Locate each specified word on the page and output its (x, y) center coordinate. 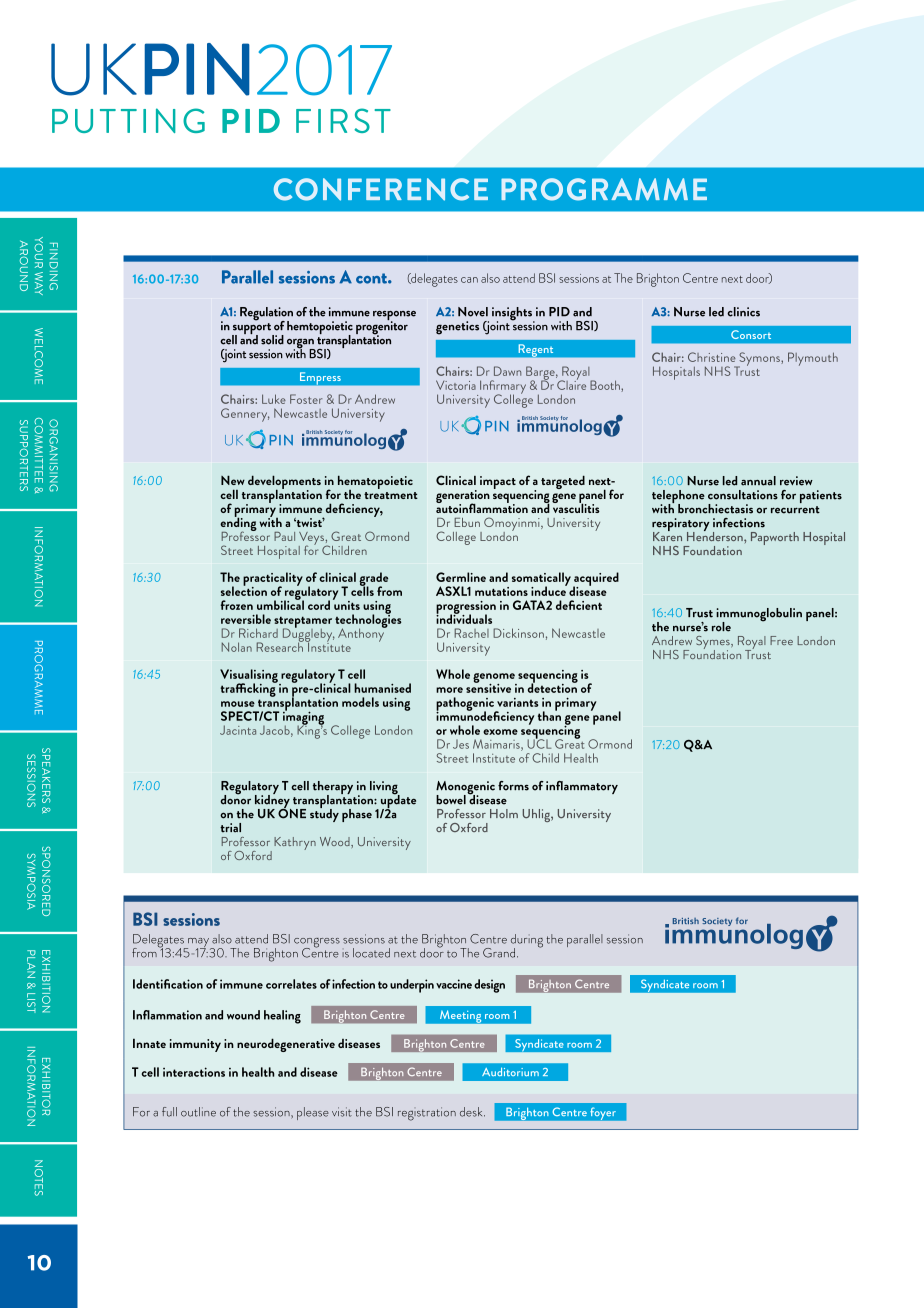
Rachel (471, 633)
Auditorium (510, 1071)
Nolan (237, 647)
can (469, 280)
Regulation (266, 315)
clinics (743, 312)
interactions (194, 1072)
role (721, 627)
